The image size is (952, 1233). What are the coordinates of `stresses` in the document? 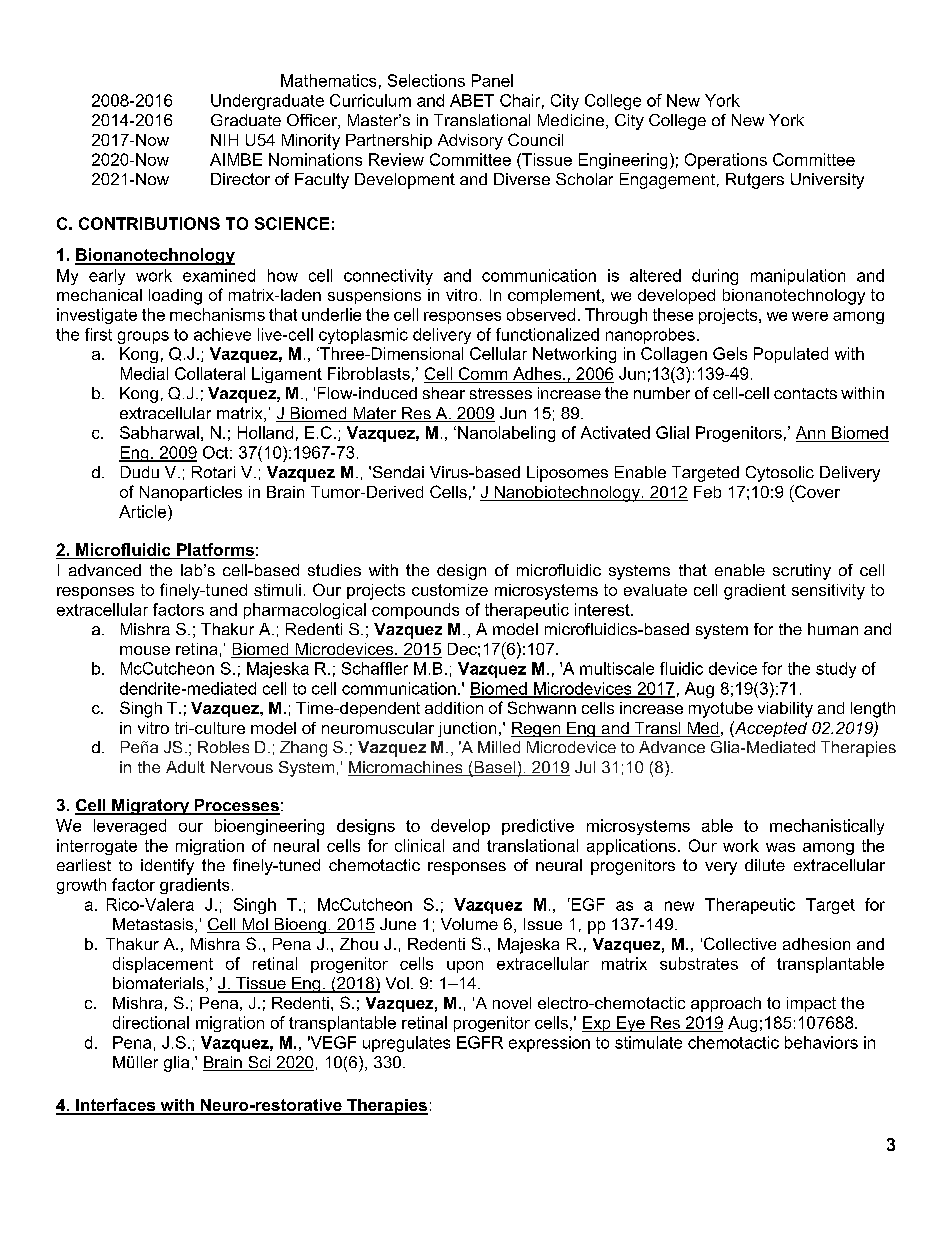 It's located at (501, 393).
